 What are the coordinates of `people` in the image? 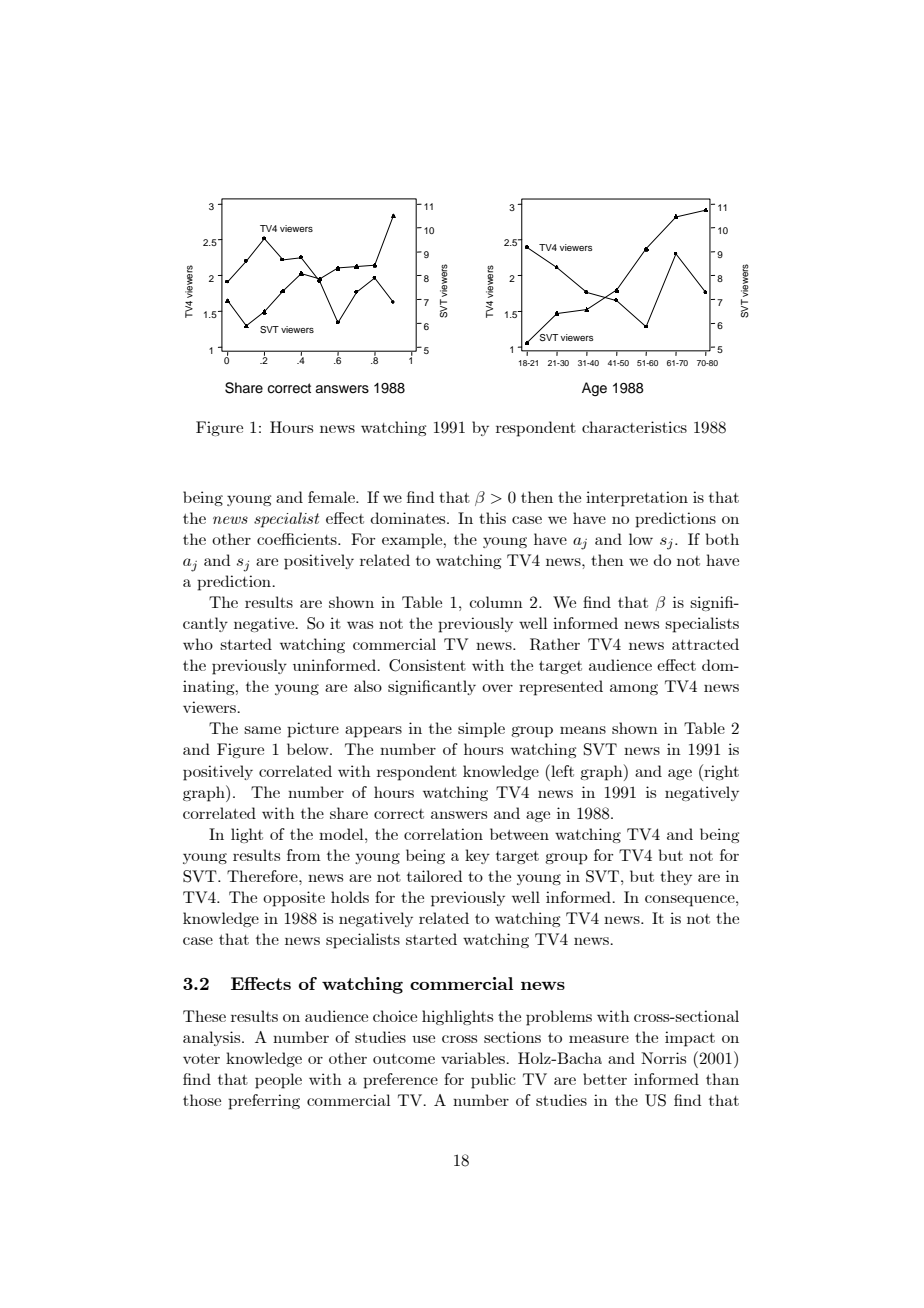 It's located at (278, 1081).
